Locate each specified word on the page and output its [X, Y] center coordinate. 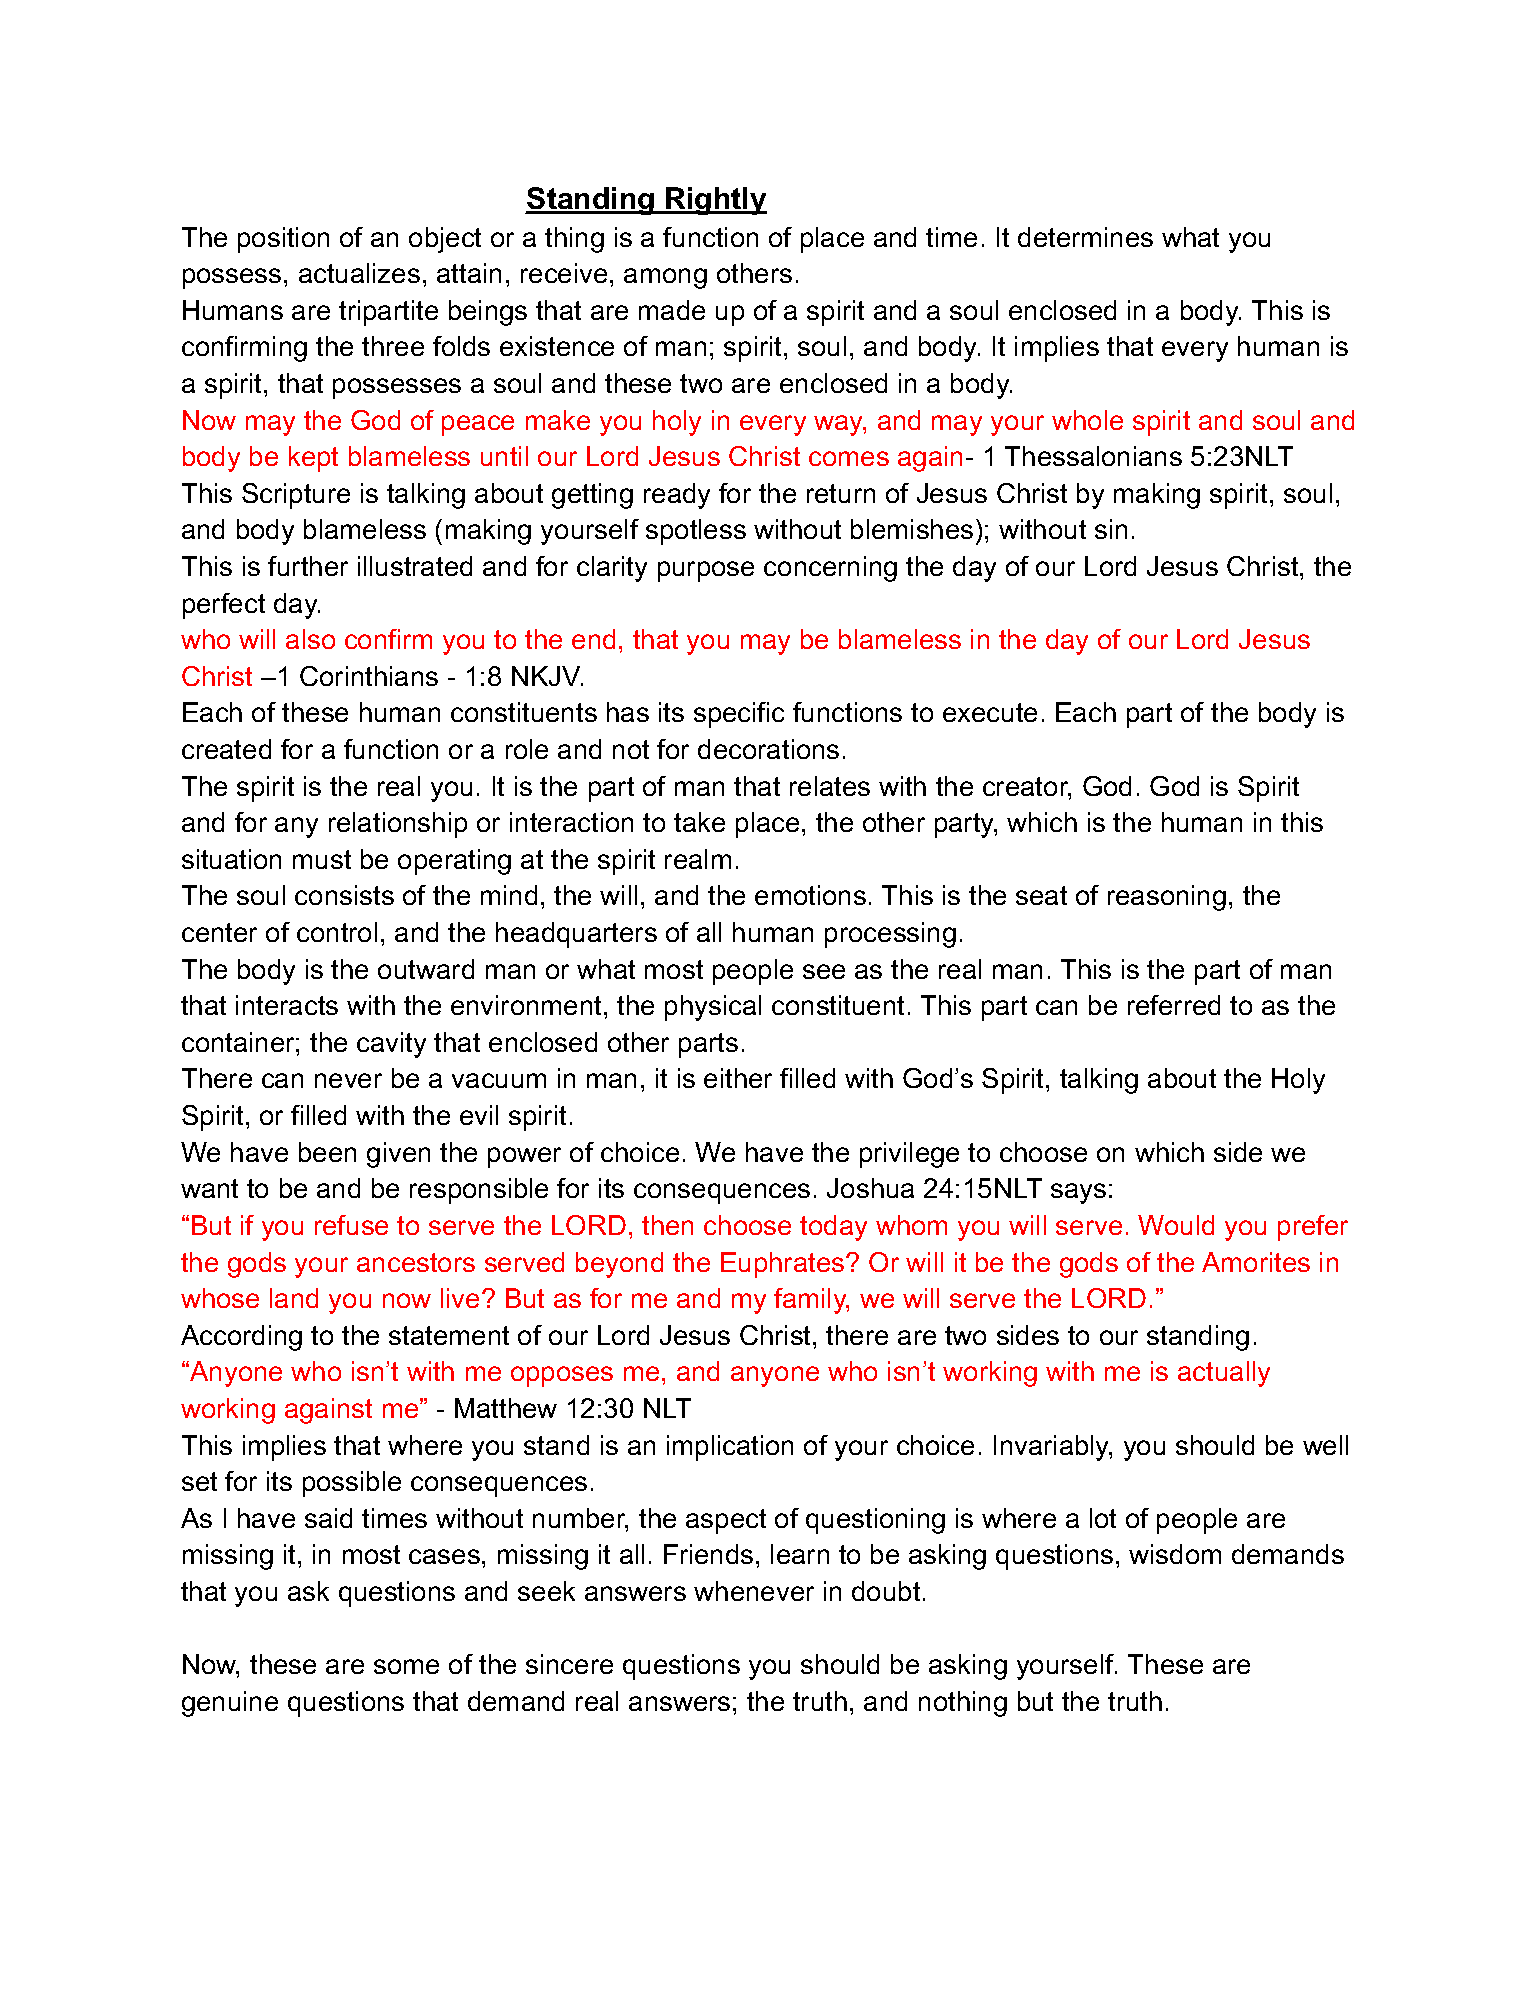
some [406, 1666]
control [337, 932]
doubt [886, 1591]
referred [1174, 1005]
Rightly [715, 201]
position [283, 240]
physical [713, 1008]
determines [1085, 237]
